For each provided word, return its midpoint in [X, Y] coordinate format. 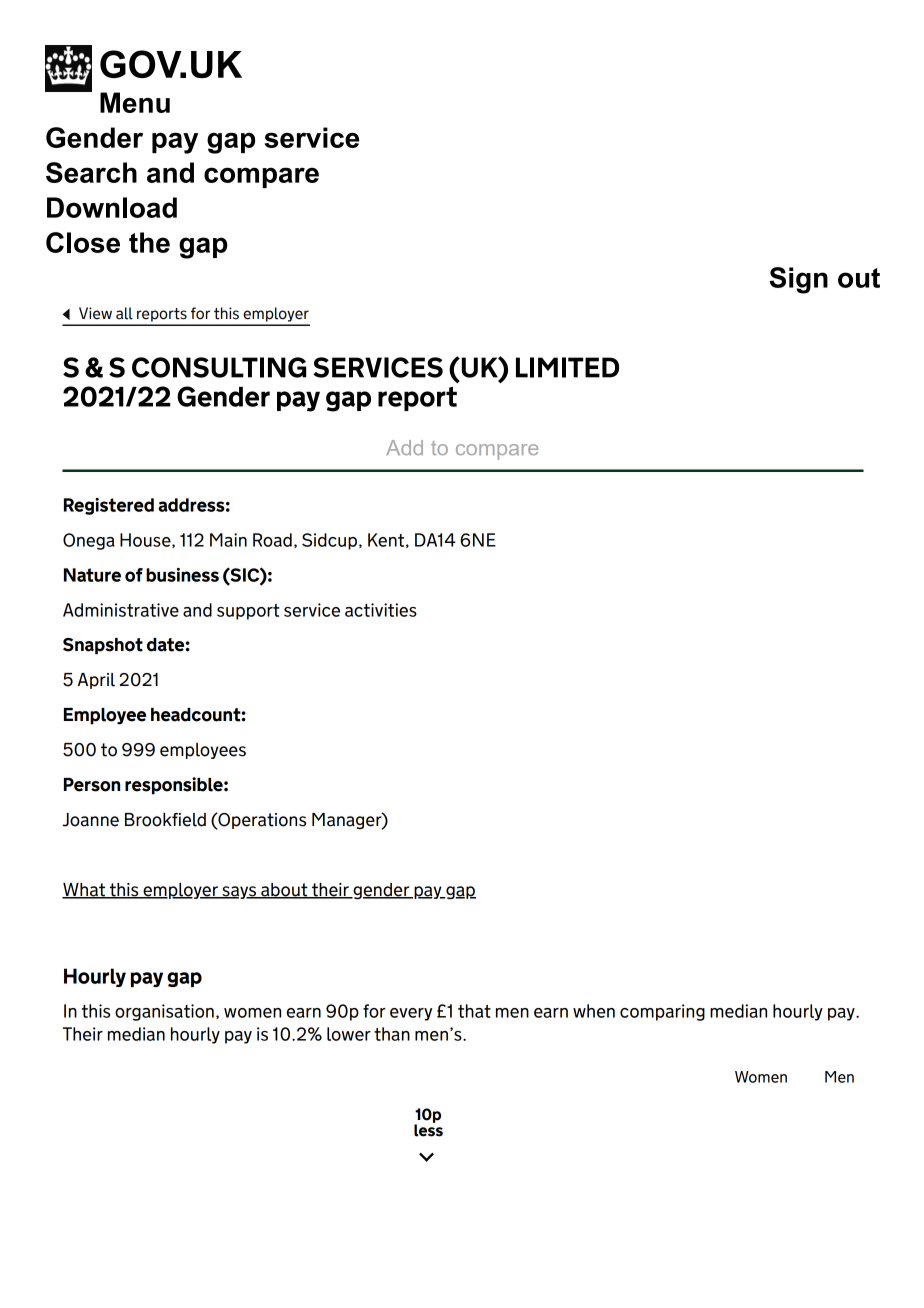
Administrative [121, 610]
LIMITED [567, 367]
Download [112, 207]
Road [272, 540]
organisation [164, 1012]
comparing [662, 1012]
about [284, 891]
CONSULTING [219, 367]
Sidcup [329, 541]
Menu [135, 102]
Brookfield [165, 820]
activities [381, 610]
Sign [798, 280]
